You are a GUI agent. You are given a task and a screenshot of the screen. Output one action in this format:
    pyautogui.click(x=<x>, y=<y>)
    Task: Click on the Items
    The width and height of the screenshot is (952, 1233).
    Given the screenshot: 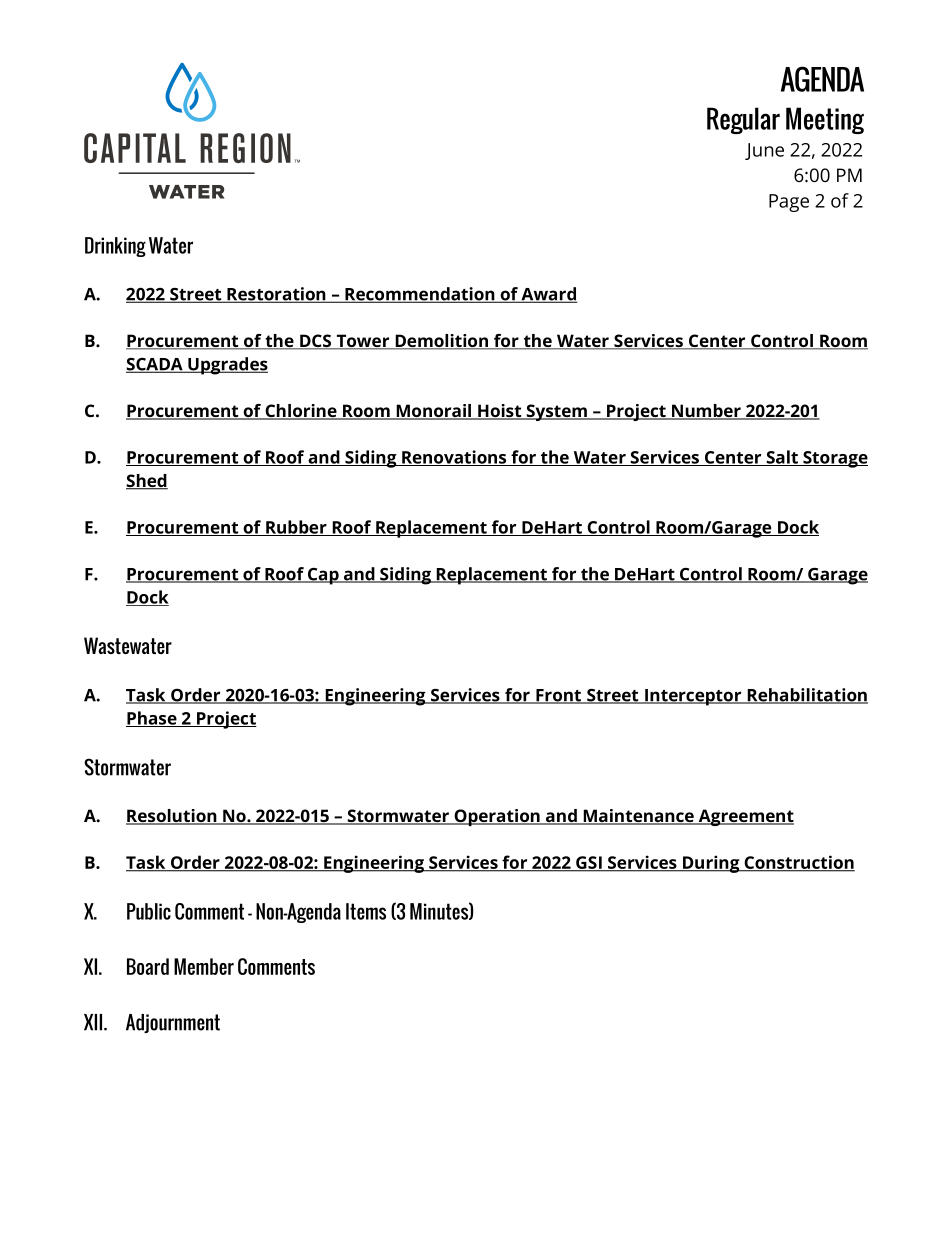 What is the action you would take?
    pyautogui.click(x=366, y=911)
